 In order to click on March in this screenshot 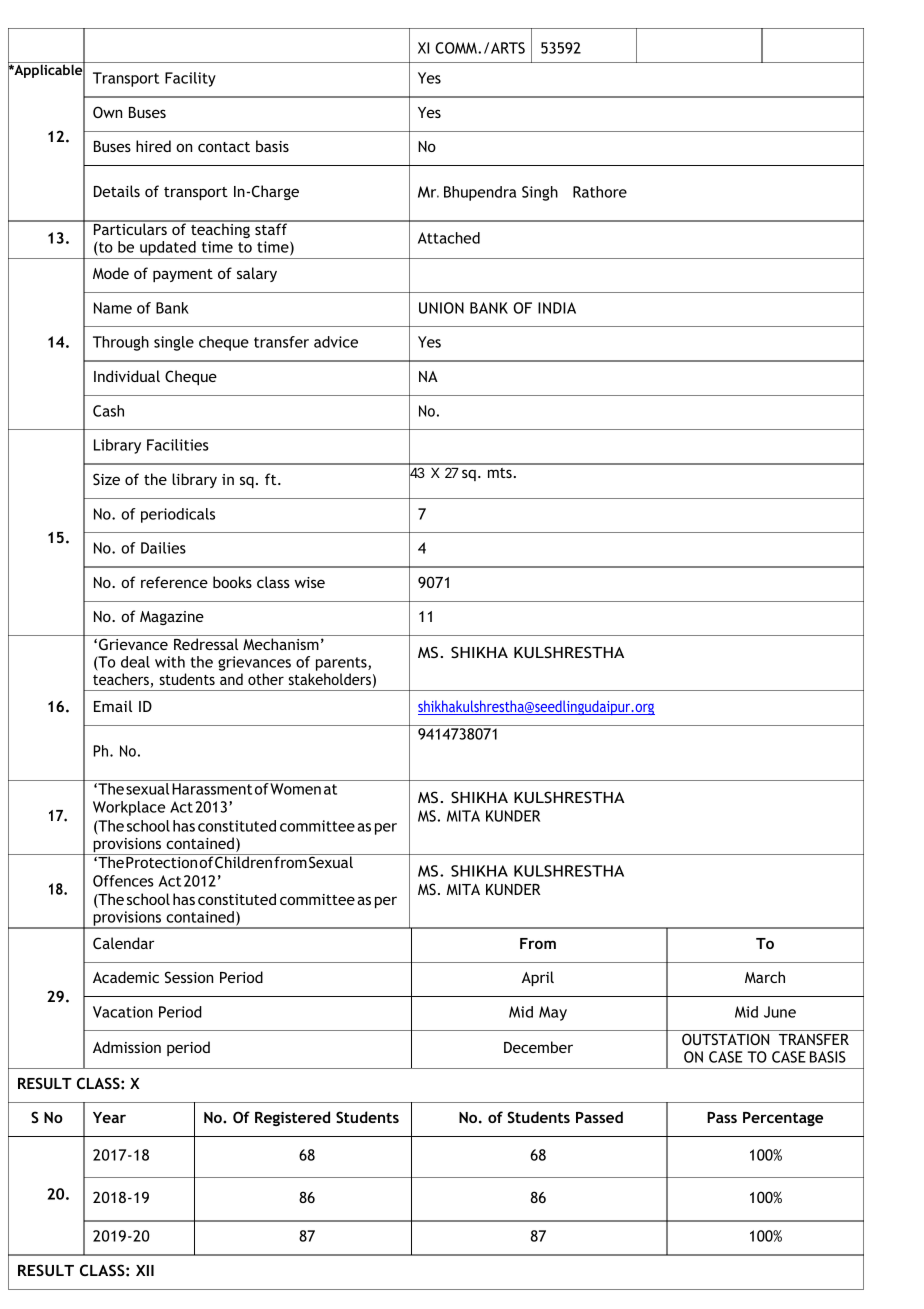, I will do `click(765, 977)`.
